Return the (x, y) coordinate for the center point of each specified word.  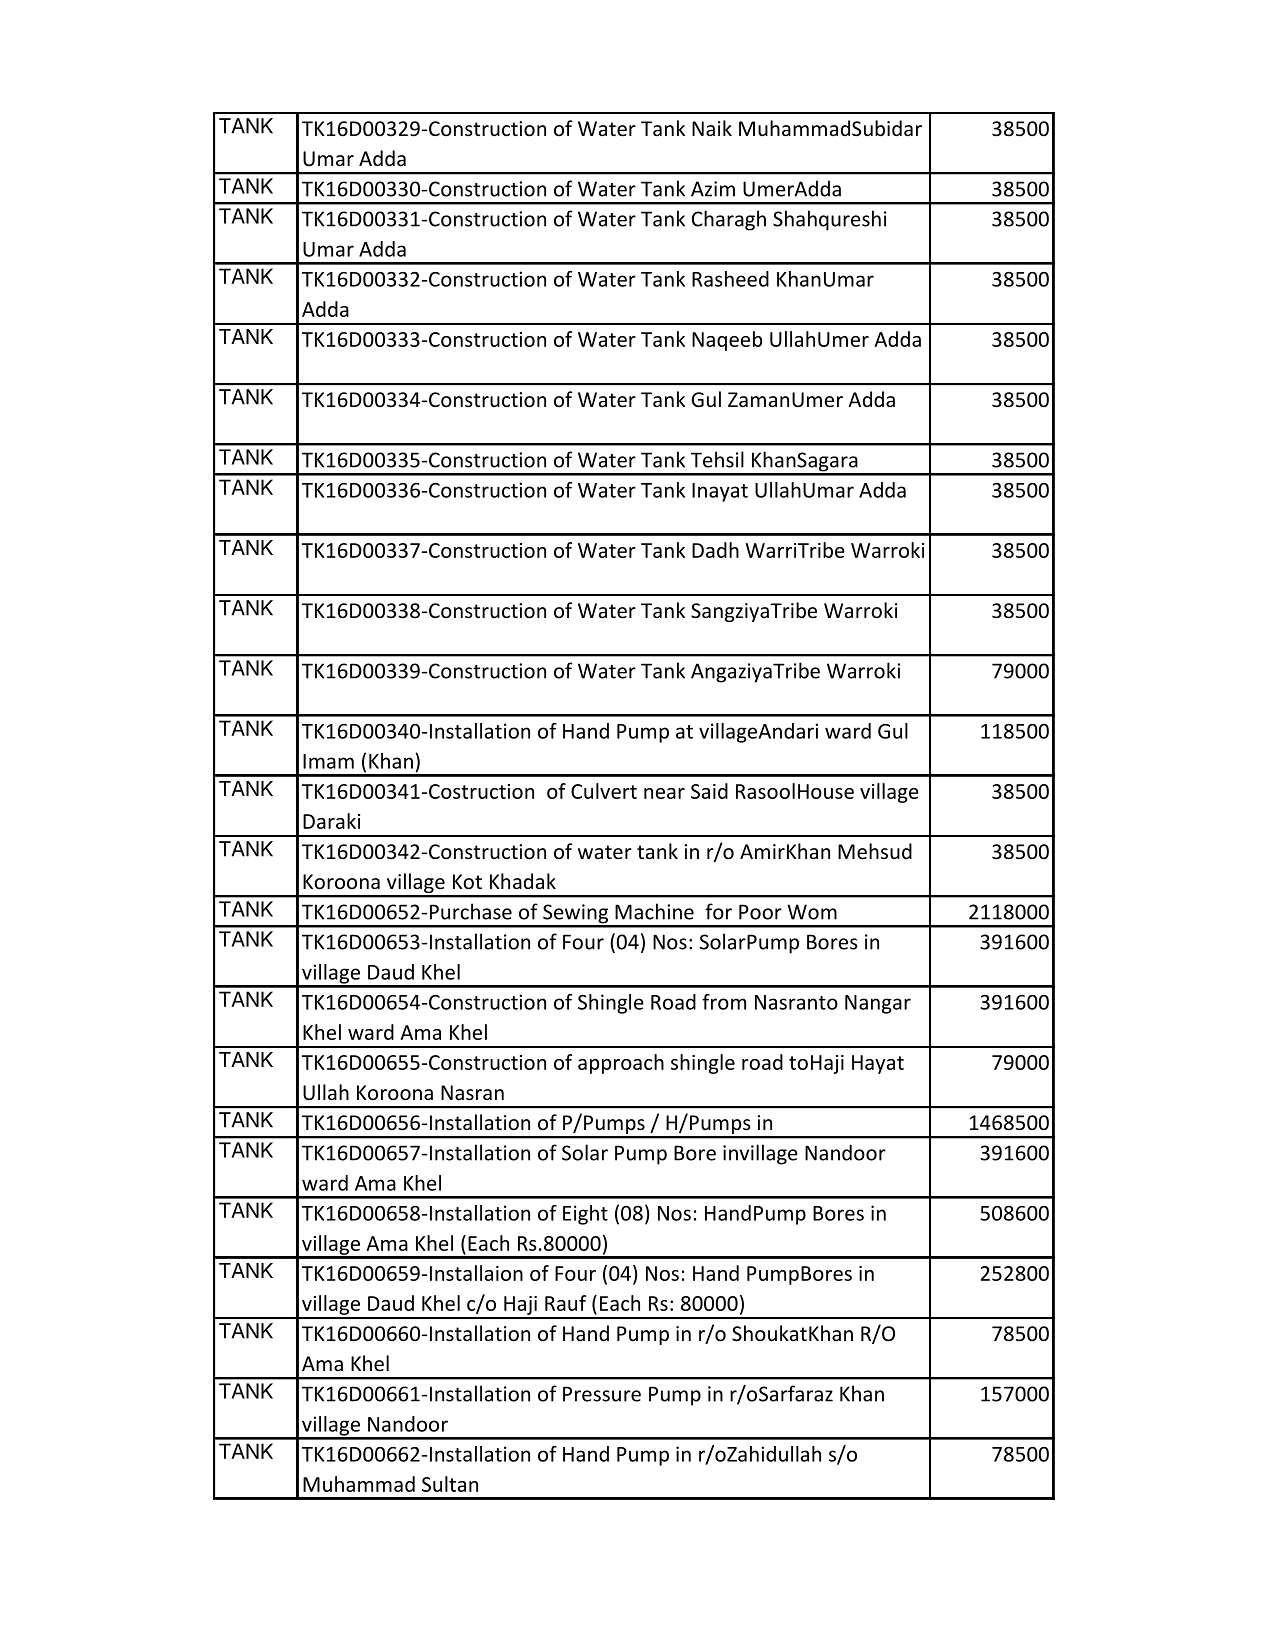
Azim (713, 189)
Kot (467, 882)
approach (621, 1064)
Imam (328, 761)
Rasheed (730, 279)
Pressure (602, 1394)
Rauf (565, 1303)
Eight (585, 1215)
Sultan (450, 1484)
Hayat (878, 1064)
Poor (760, 912)
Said (709, 791)
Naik (712, 128)
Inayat (720, 492)
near (664, 793)
